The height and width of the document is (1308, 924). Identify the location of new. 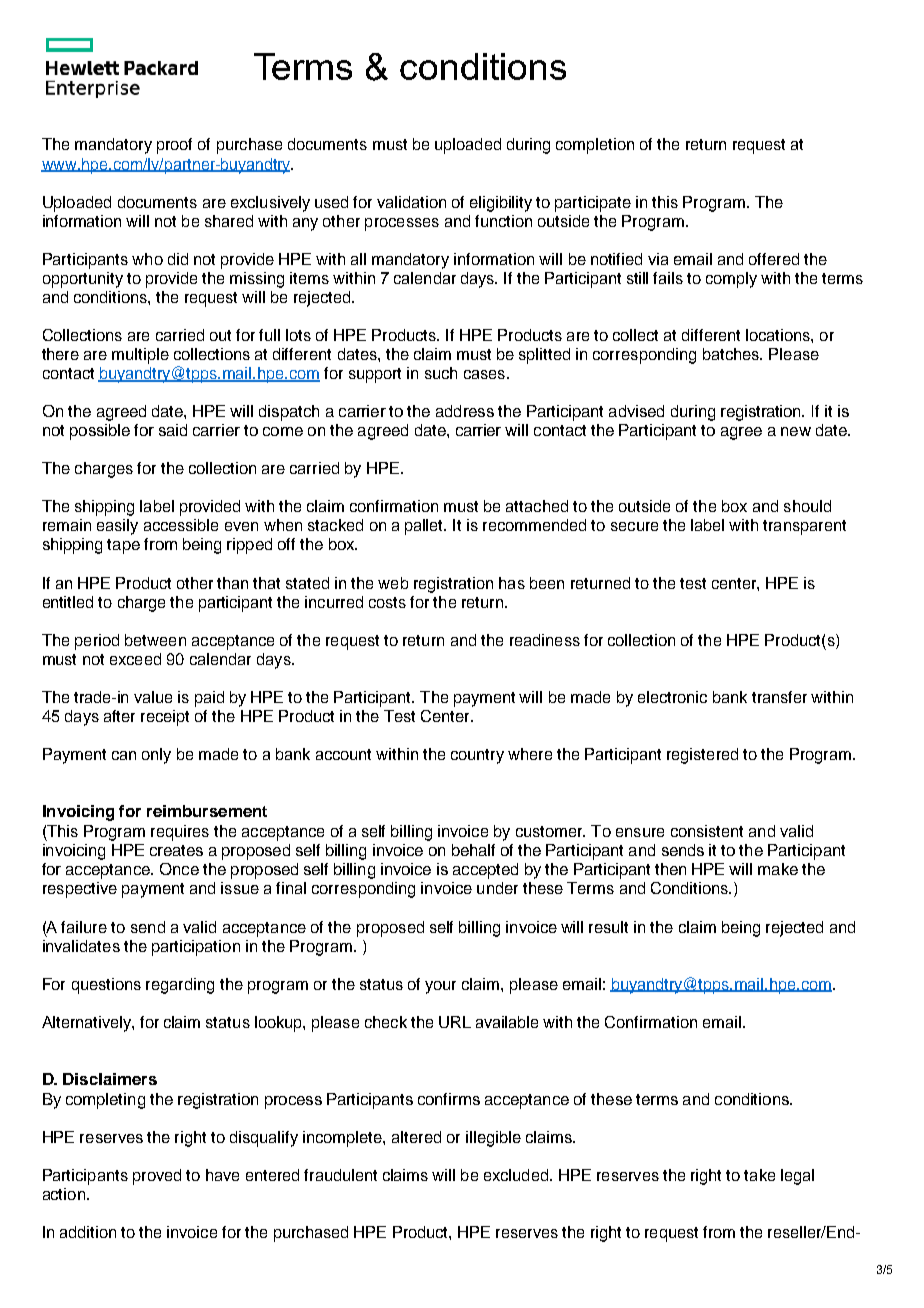
(796, 431).
